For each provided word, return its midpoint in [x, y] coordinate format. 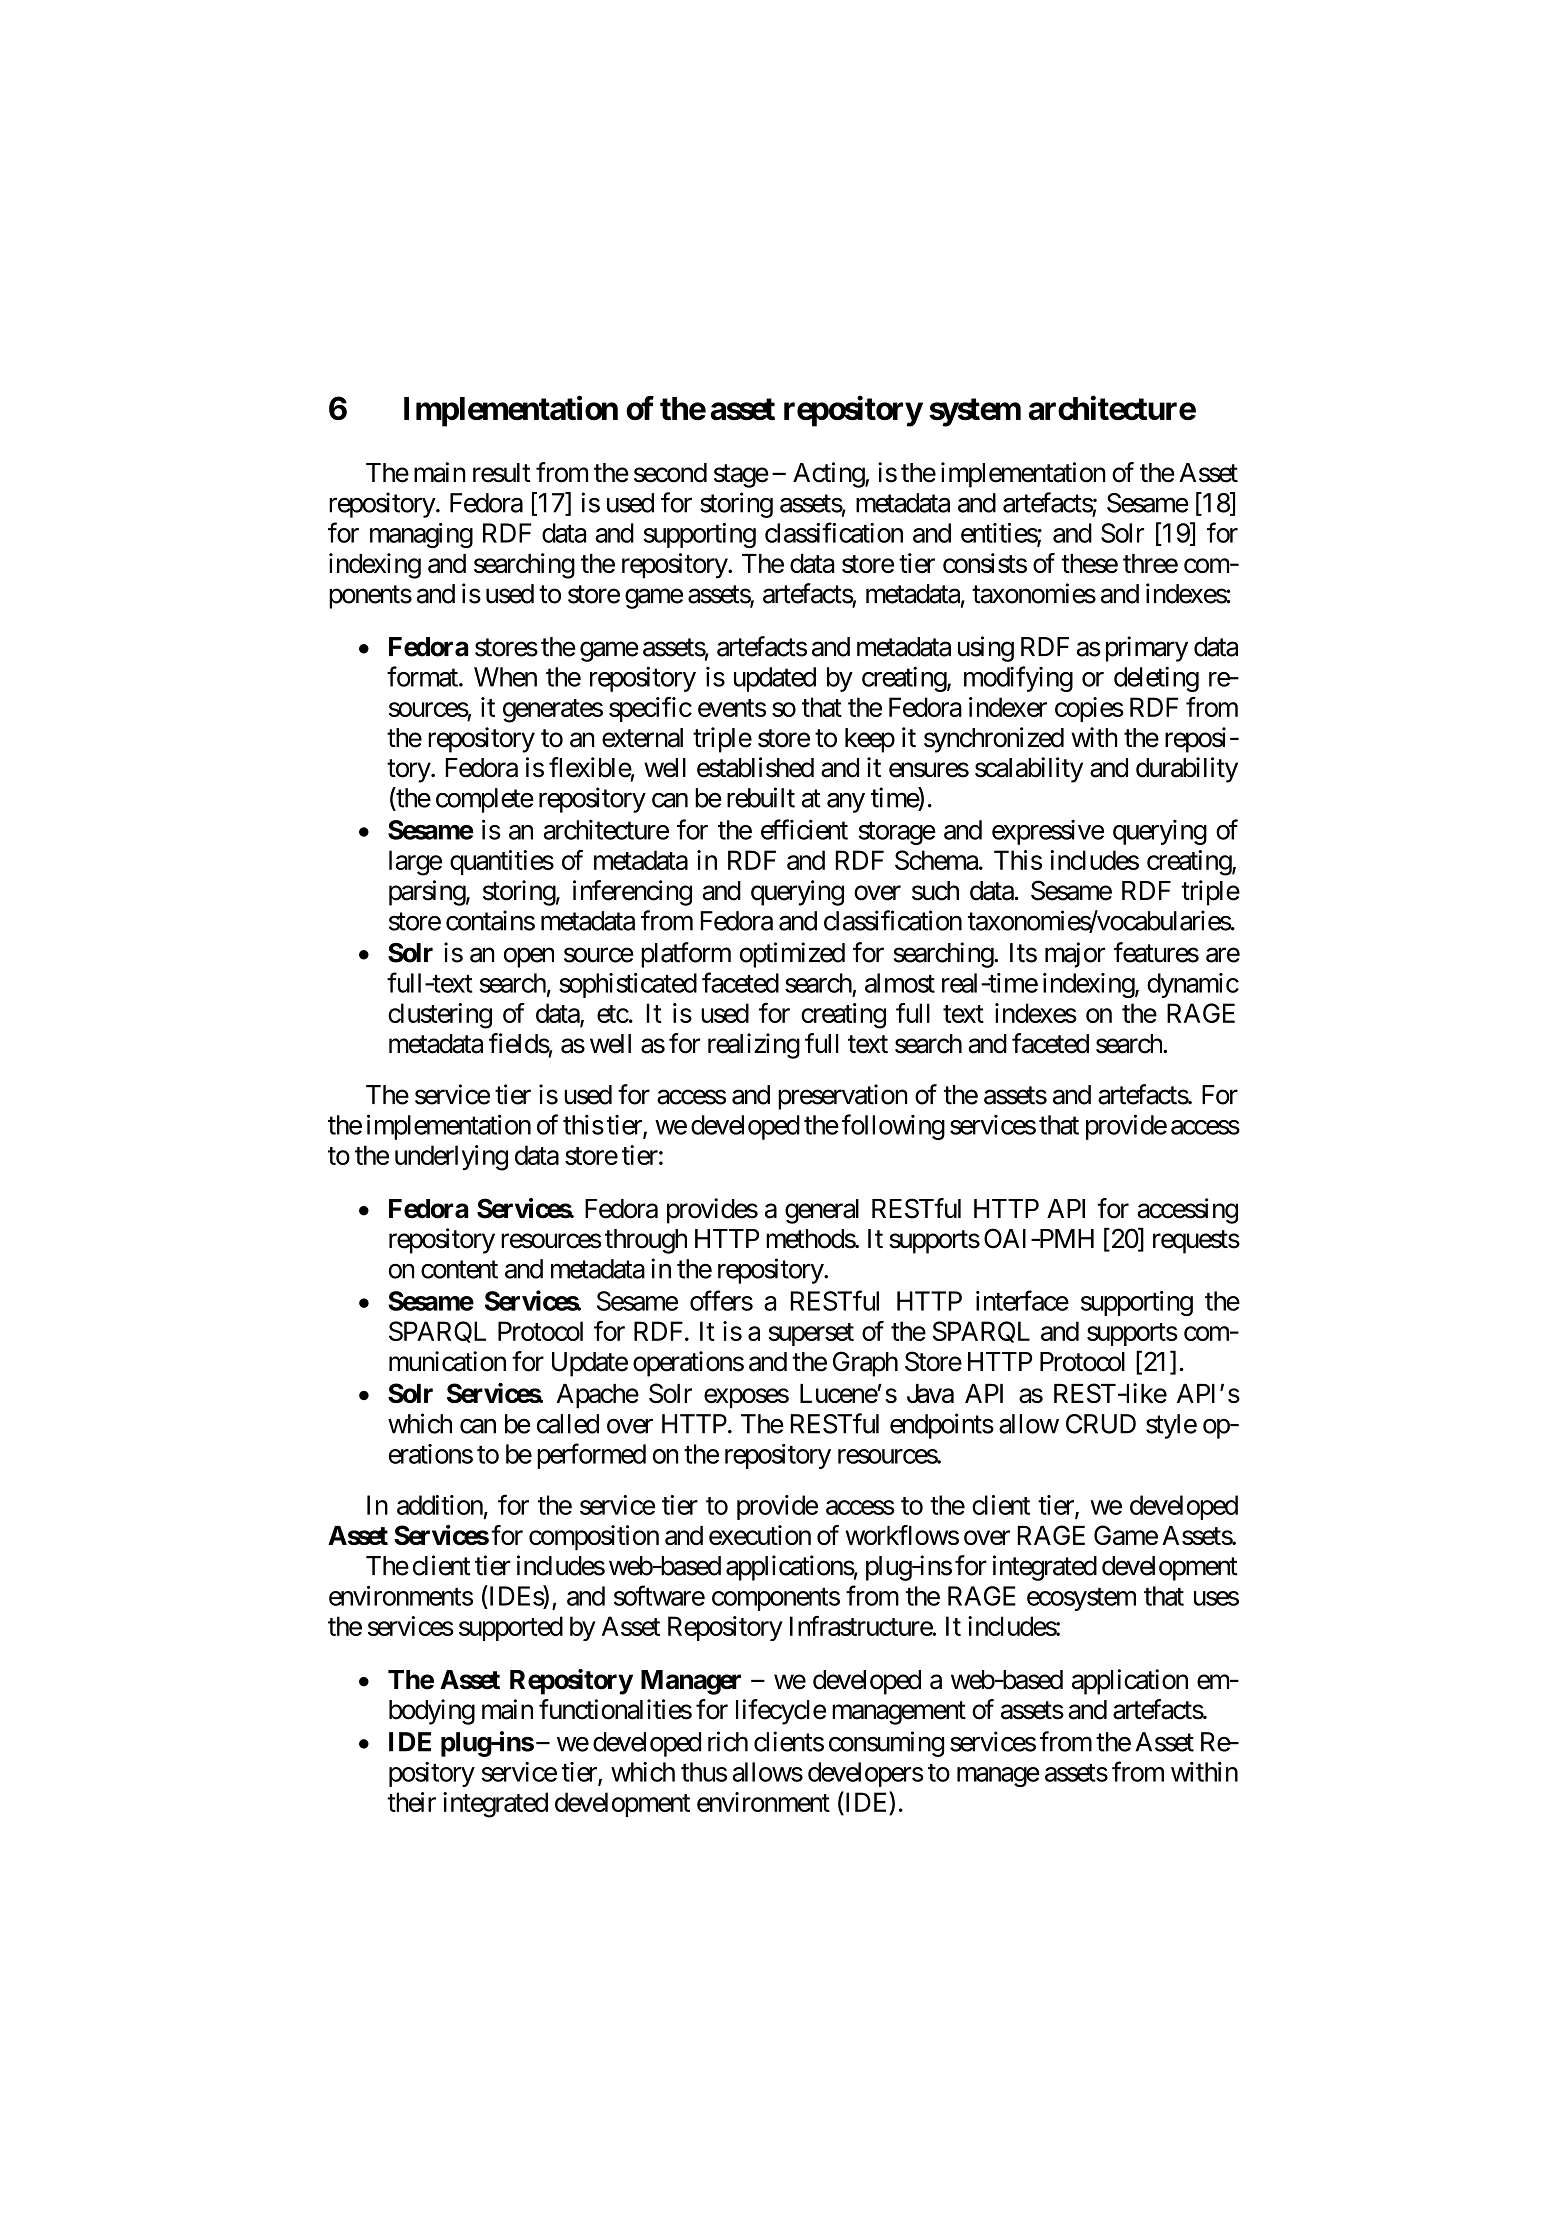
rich [728, 1741]
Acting [829, 475]
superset [811, 1334]
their [411, 1802]
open [529, 958]
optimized [792, 955]
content [459, 1270]
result [502, 473]
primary [1147, 649]
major [1075, 955]
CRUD [1101, 1424]
